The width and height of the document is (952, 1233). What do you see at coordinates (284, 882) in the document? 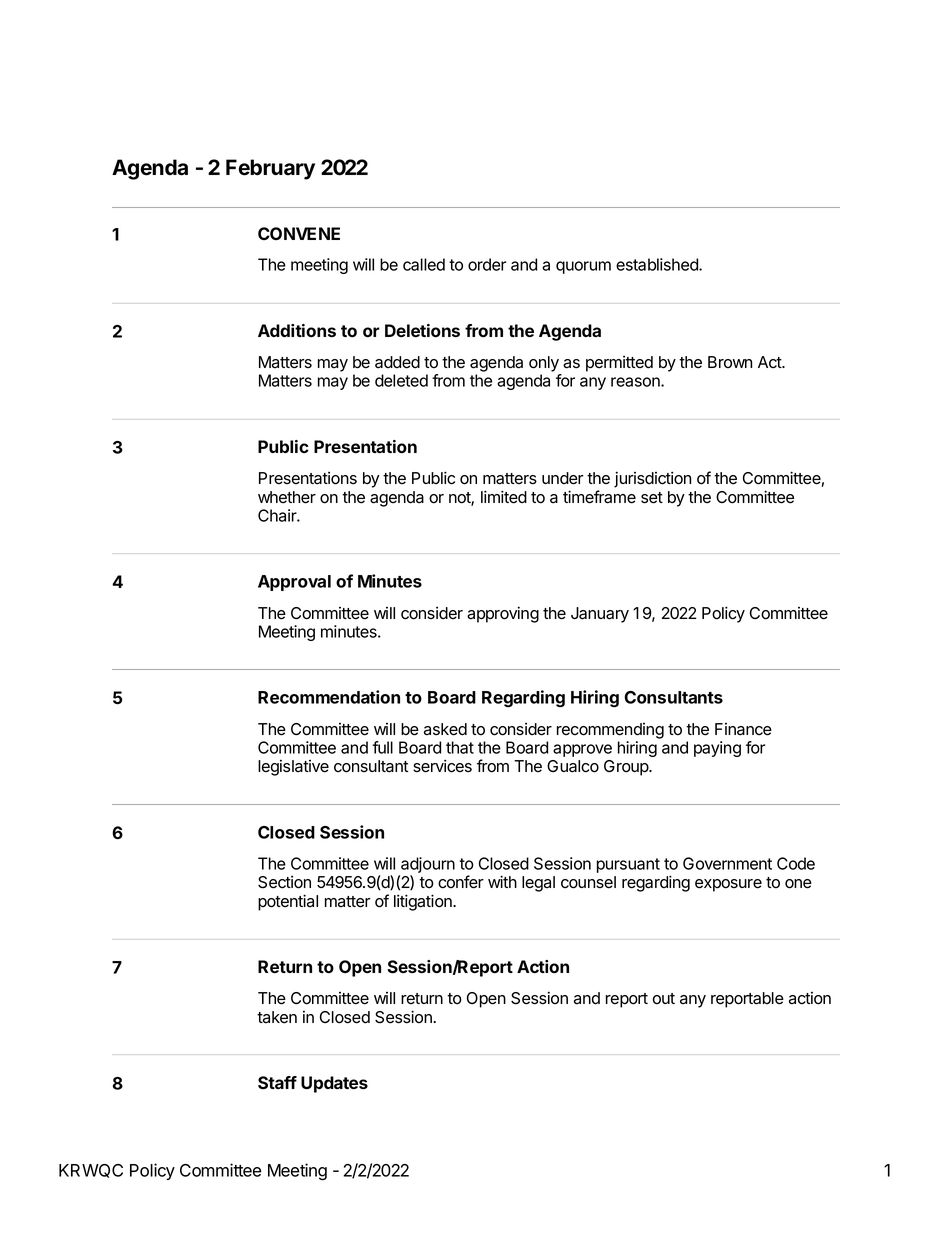
I see `Section` at bounding box center [284, 882].
